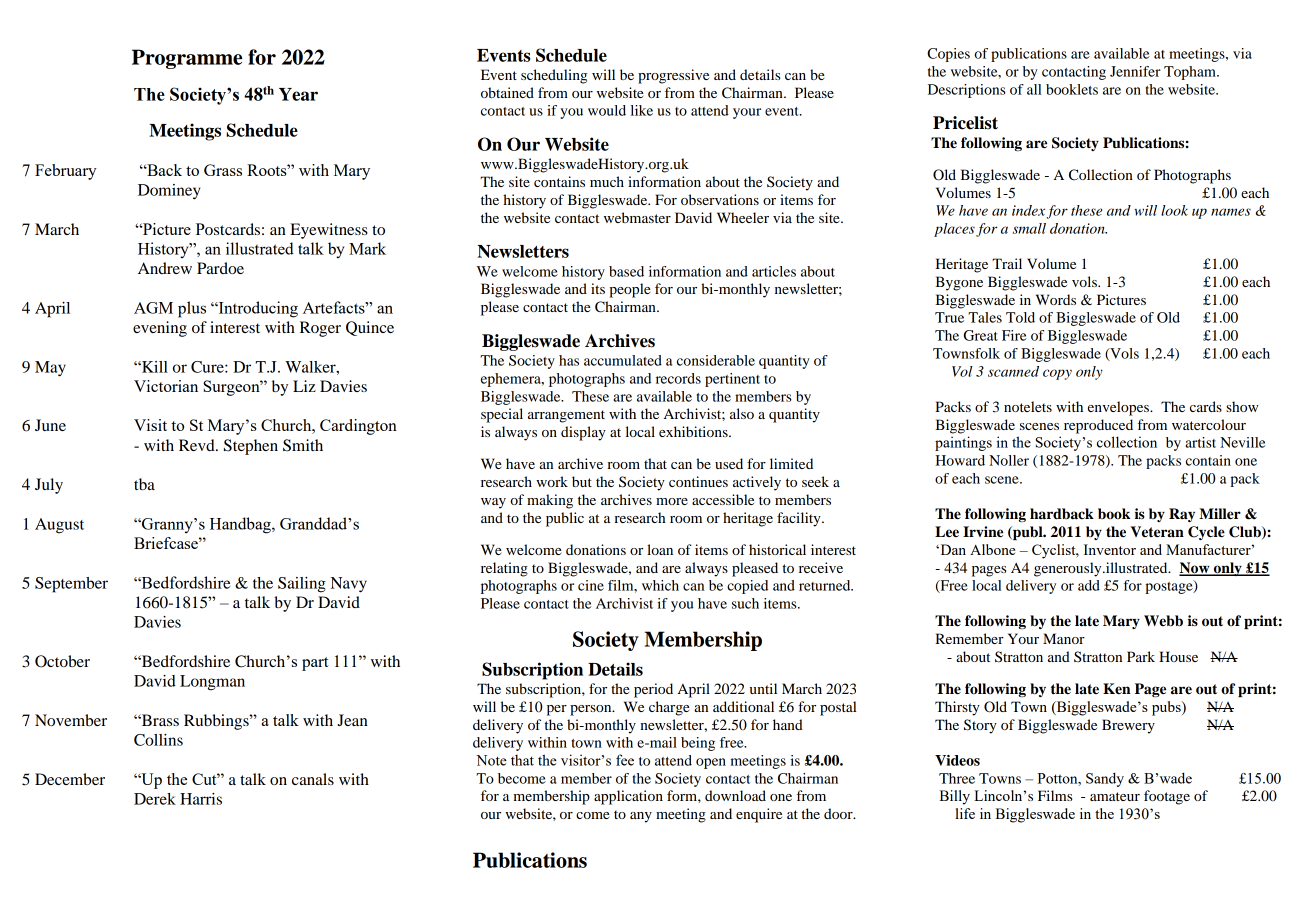 The height and width of the document is (924, 1308). I want to click on Sailing, so click(302, 585).
